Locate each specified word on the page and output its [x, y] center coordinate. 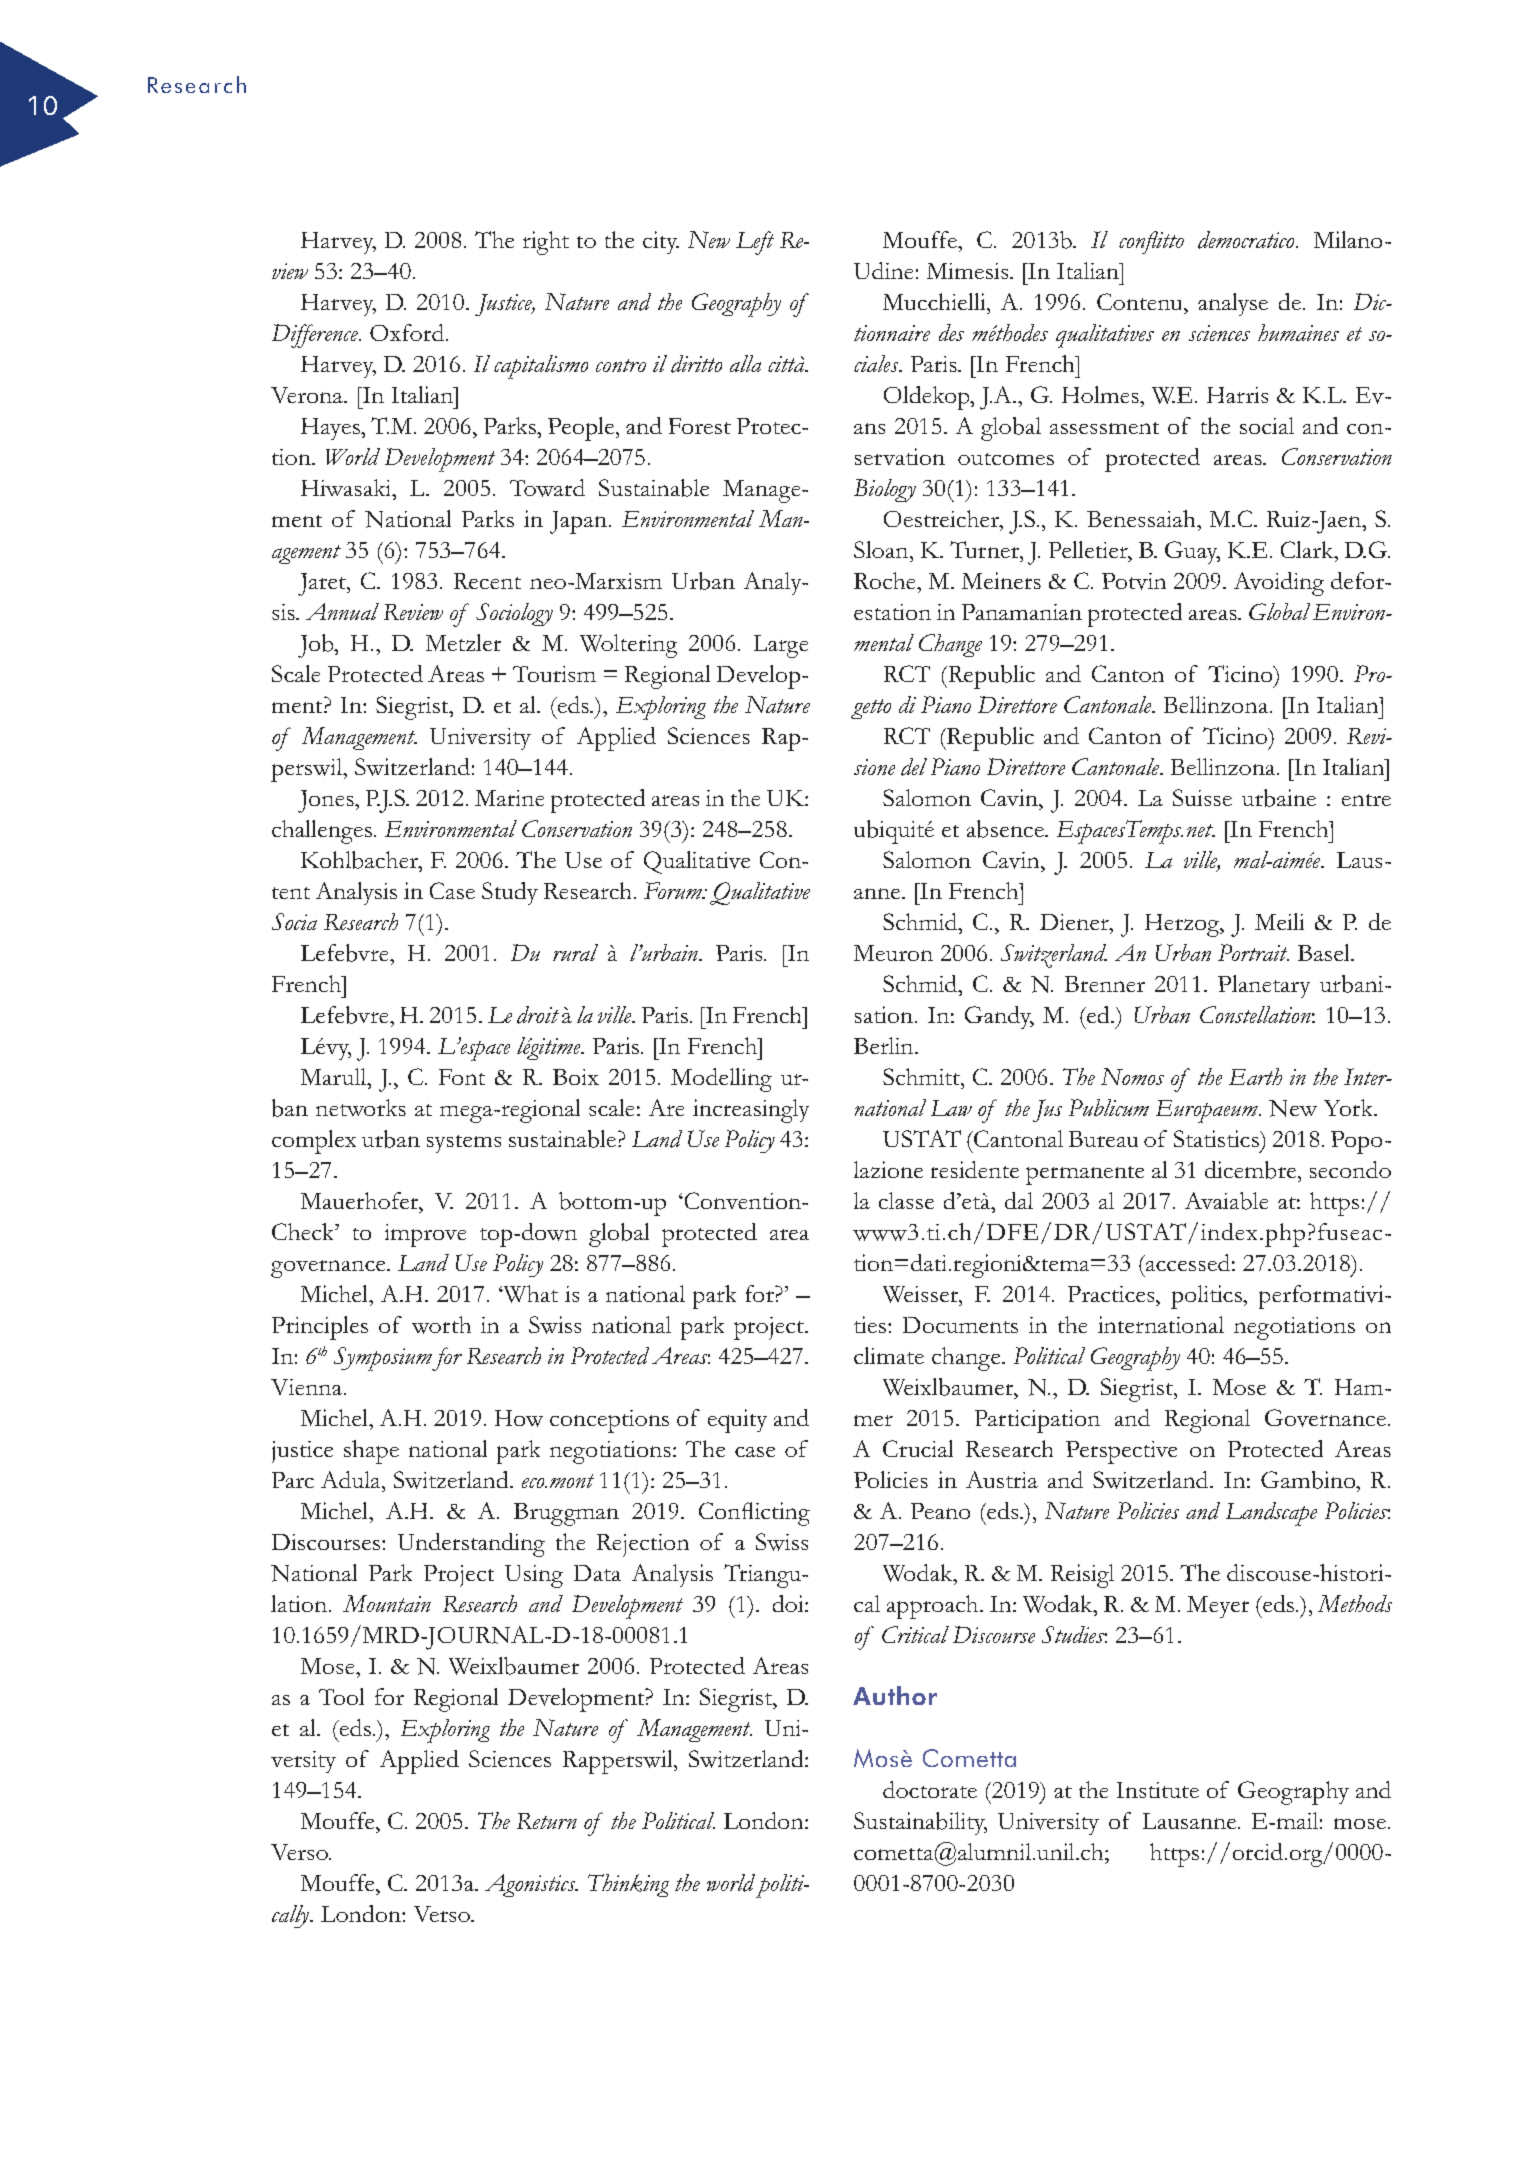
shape [371, 1452]
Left [755, 243]
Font [462, 1077]
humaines [1298, 332]
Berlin [885, 1045]
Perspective [1121, 1452]
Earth [1255, 1076]
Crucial [918, 1448]
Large [781, 646]
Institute [1158, 1790]
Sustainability [920, 1823]
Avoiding [1279, 584]
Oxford [407, 332]
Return [547, 1821]
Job [317, 646]
